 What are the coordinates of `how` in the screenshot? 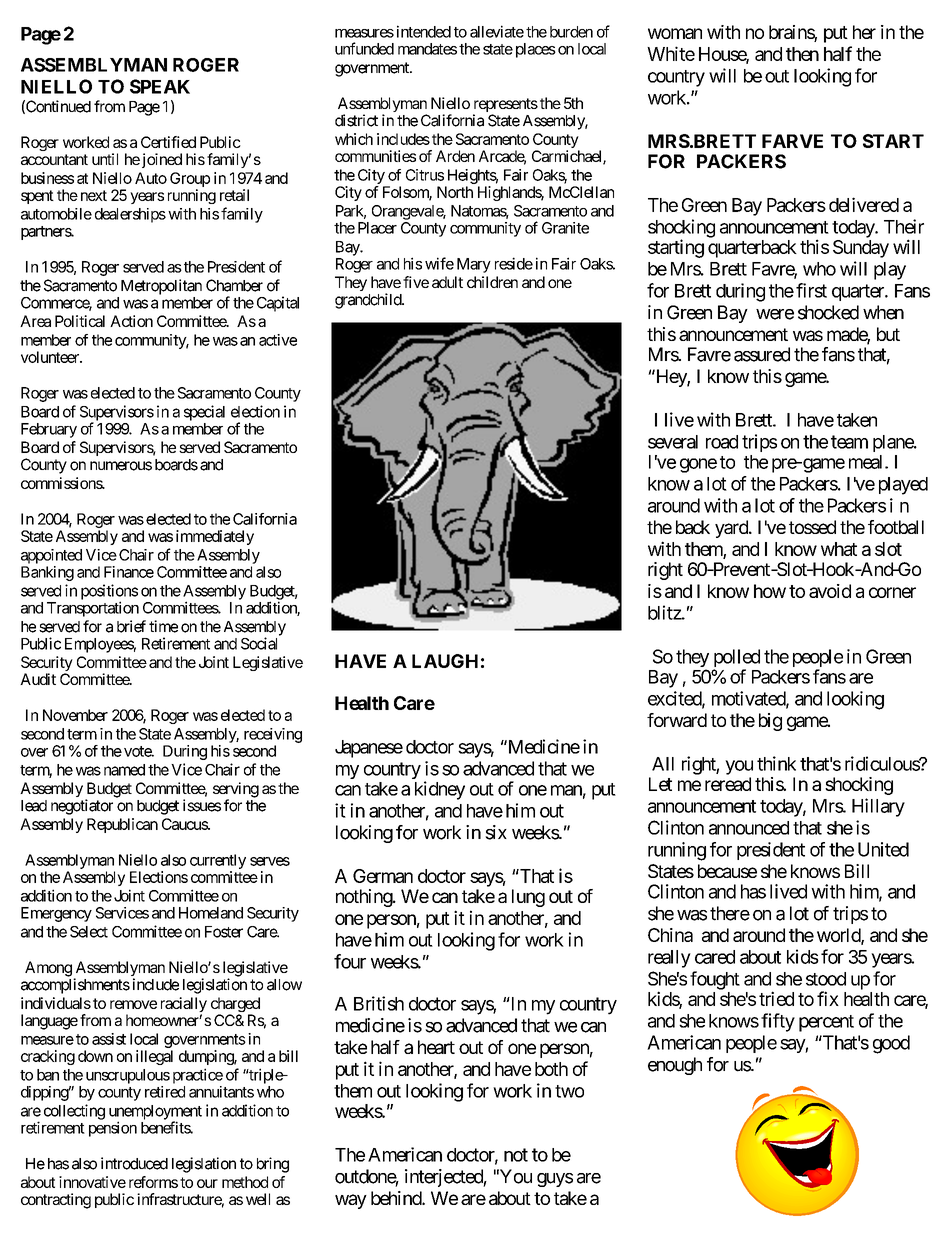 It's located at (770, 591).
